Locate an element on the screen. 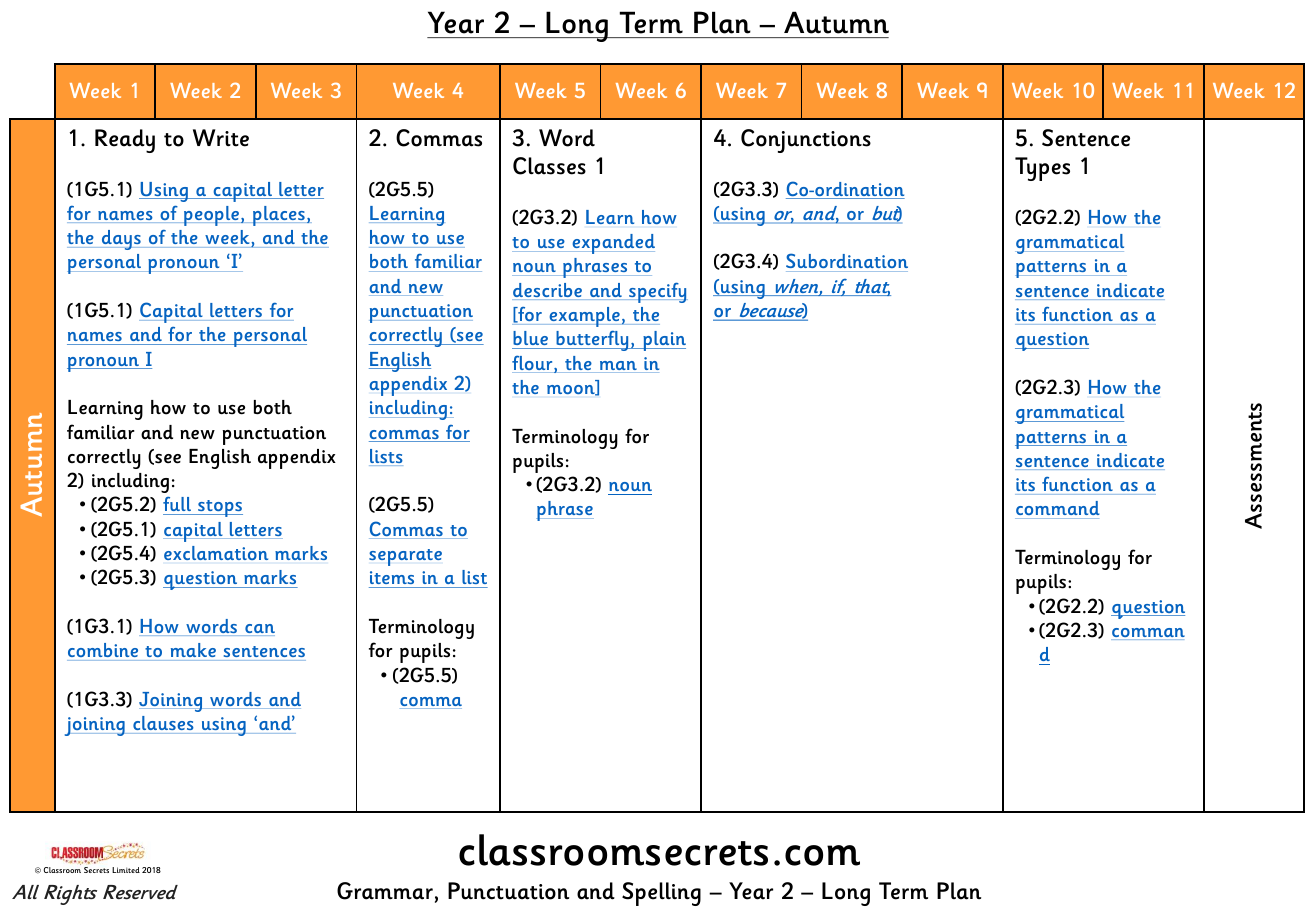 Image resolution: width=1316 pixels, height=911 pixels. clauses is located at coordinates (163, 723).
